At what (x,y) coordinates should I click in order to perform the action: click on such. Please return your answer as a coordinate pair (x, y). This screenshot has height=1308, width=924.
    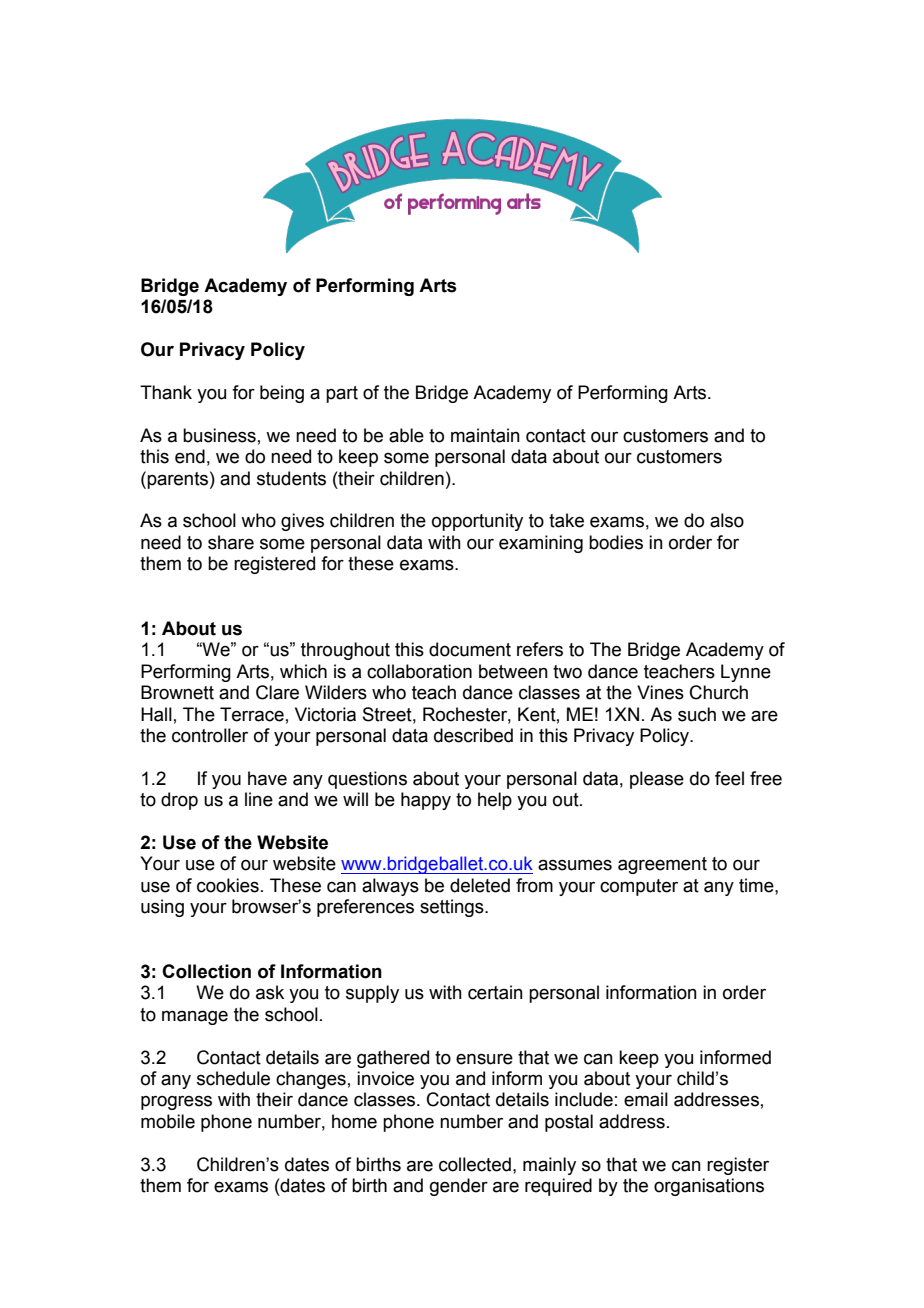
    Looking at the image, I should click on (697, 714).
